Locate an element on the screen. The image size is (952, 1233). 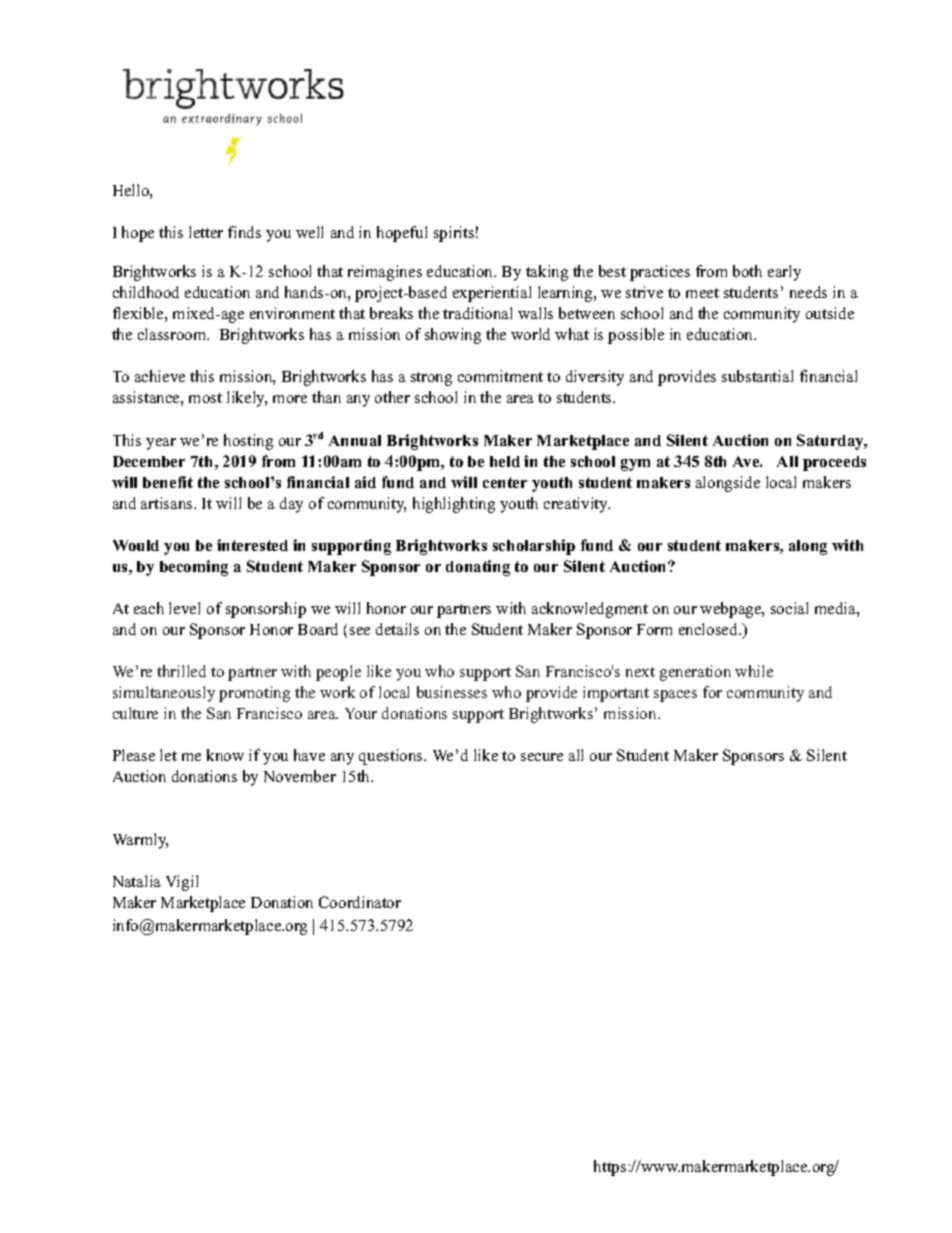
becoming is located at coordinates (194, 568).
